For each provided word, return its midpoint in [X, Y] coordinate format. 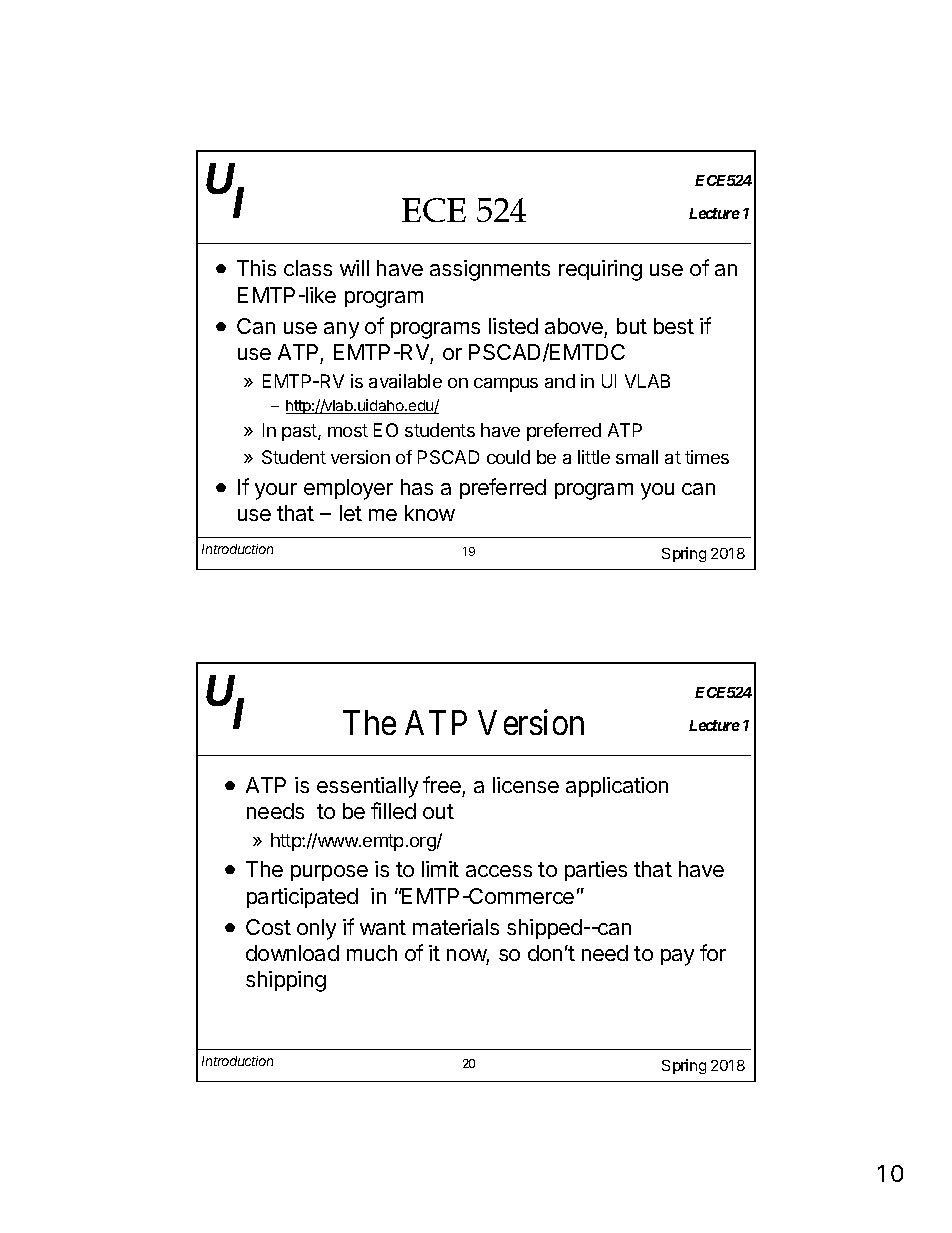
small [637, 457]
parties [596, 871]
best [674, 326]
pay [677, 957]
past [300, 432]
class [308, 268]
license [526, 785]
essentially [367, 787]
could [508, 457]
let [351, 513]
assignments [490, 270]
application [617, 787]
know [430, 513]
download [292, 953]
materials [456, 927]
